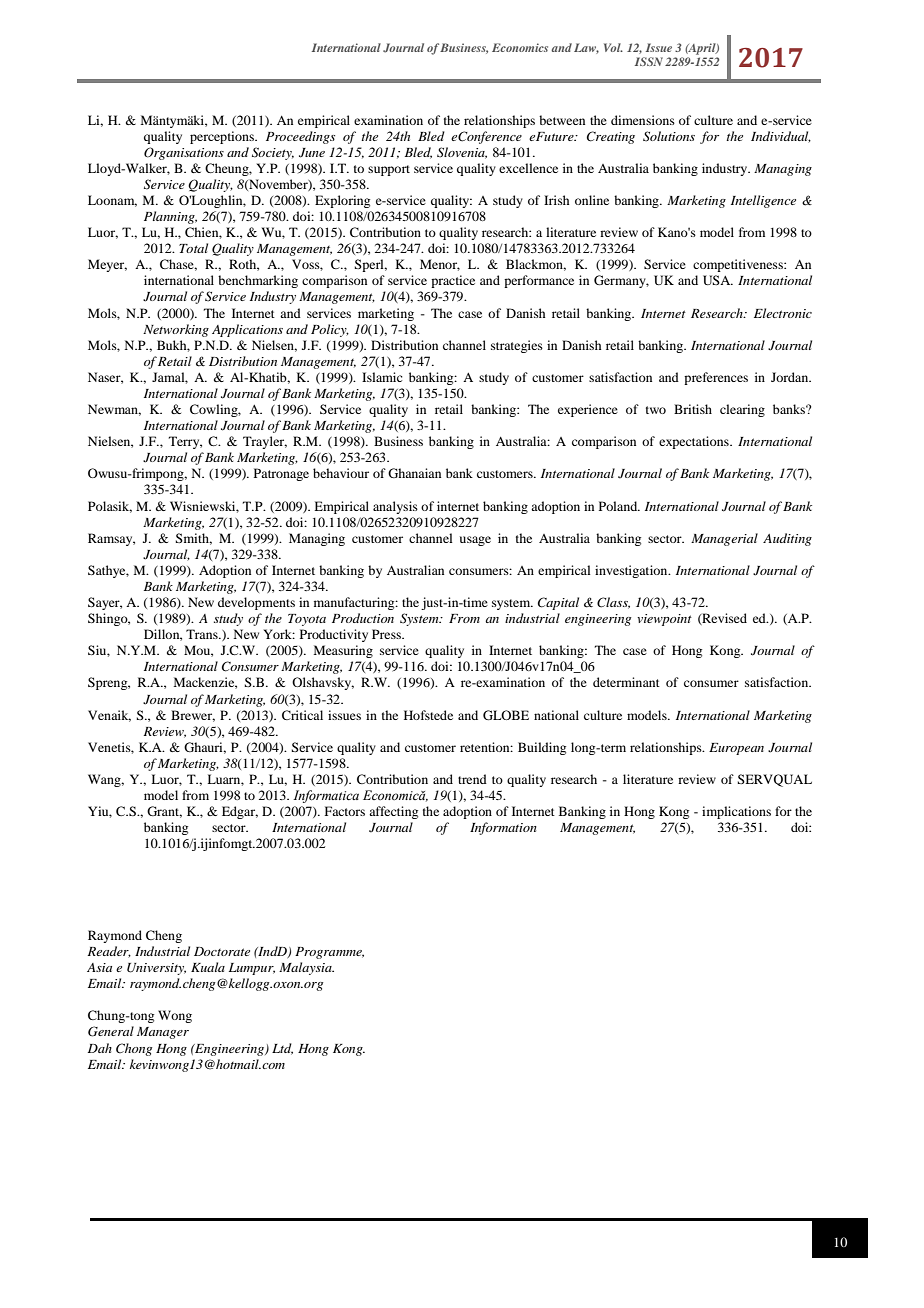  I want to click on affecting, so click(393, 812).
